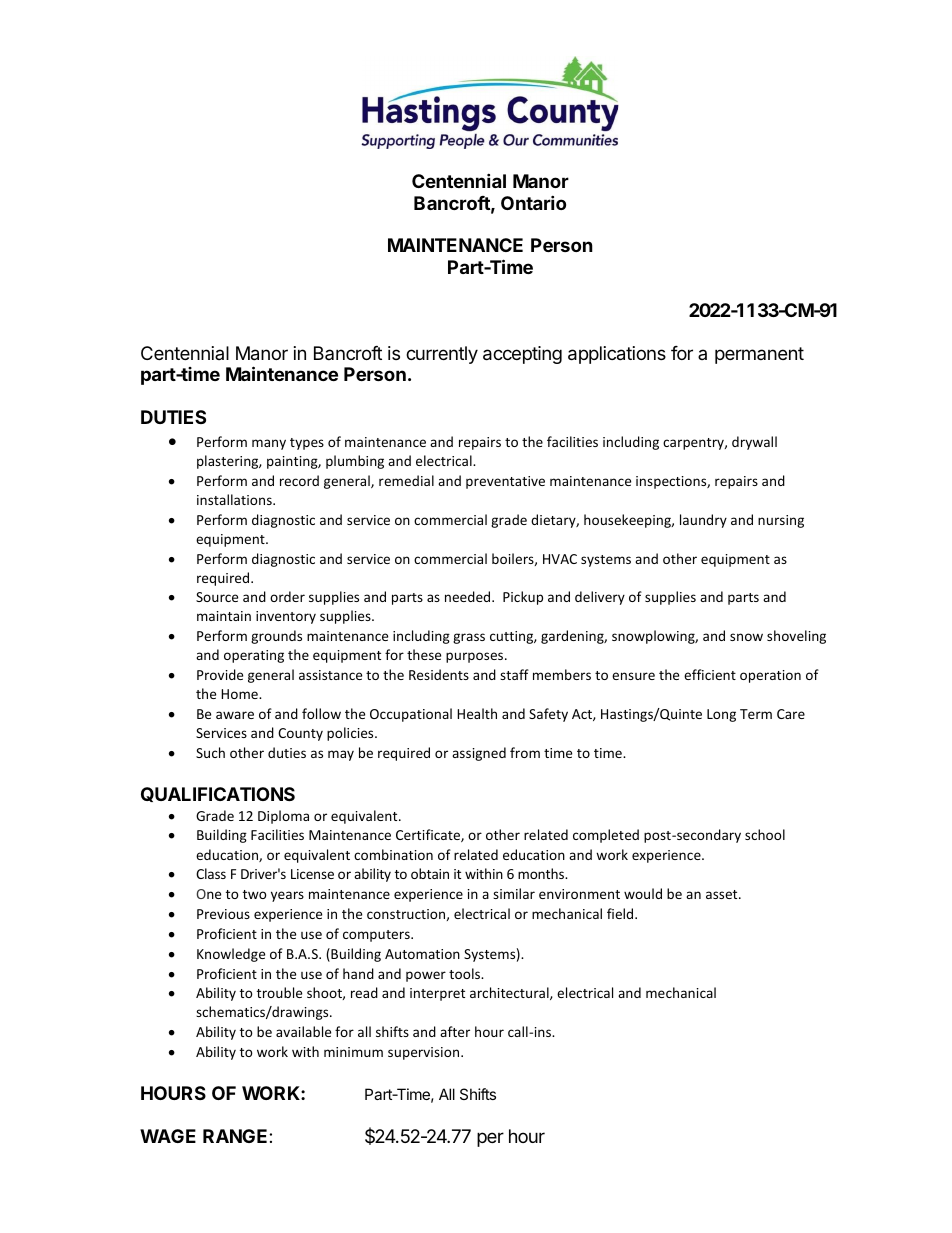  Describe the element at coordinates (425, 1053) in the screenshot. I see `supervision` at that location.
